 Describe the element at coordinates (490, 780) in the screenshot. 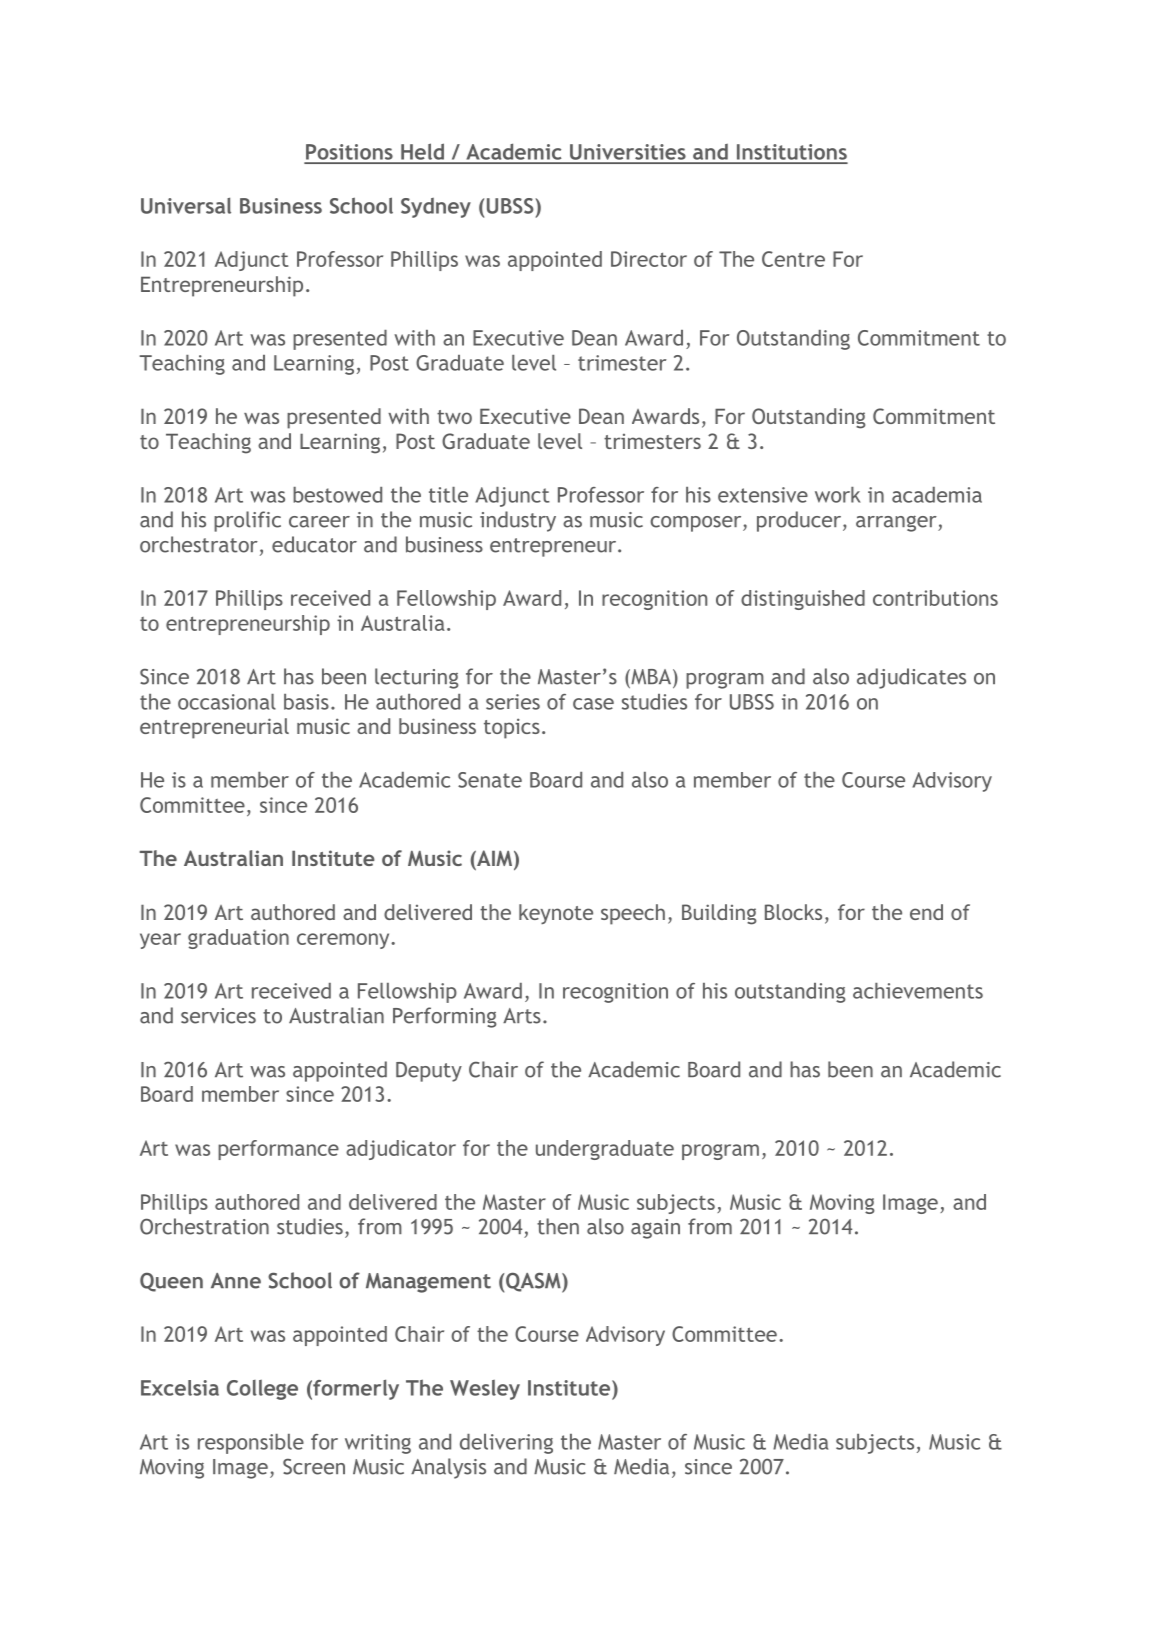

I see `Senate` at that location.
